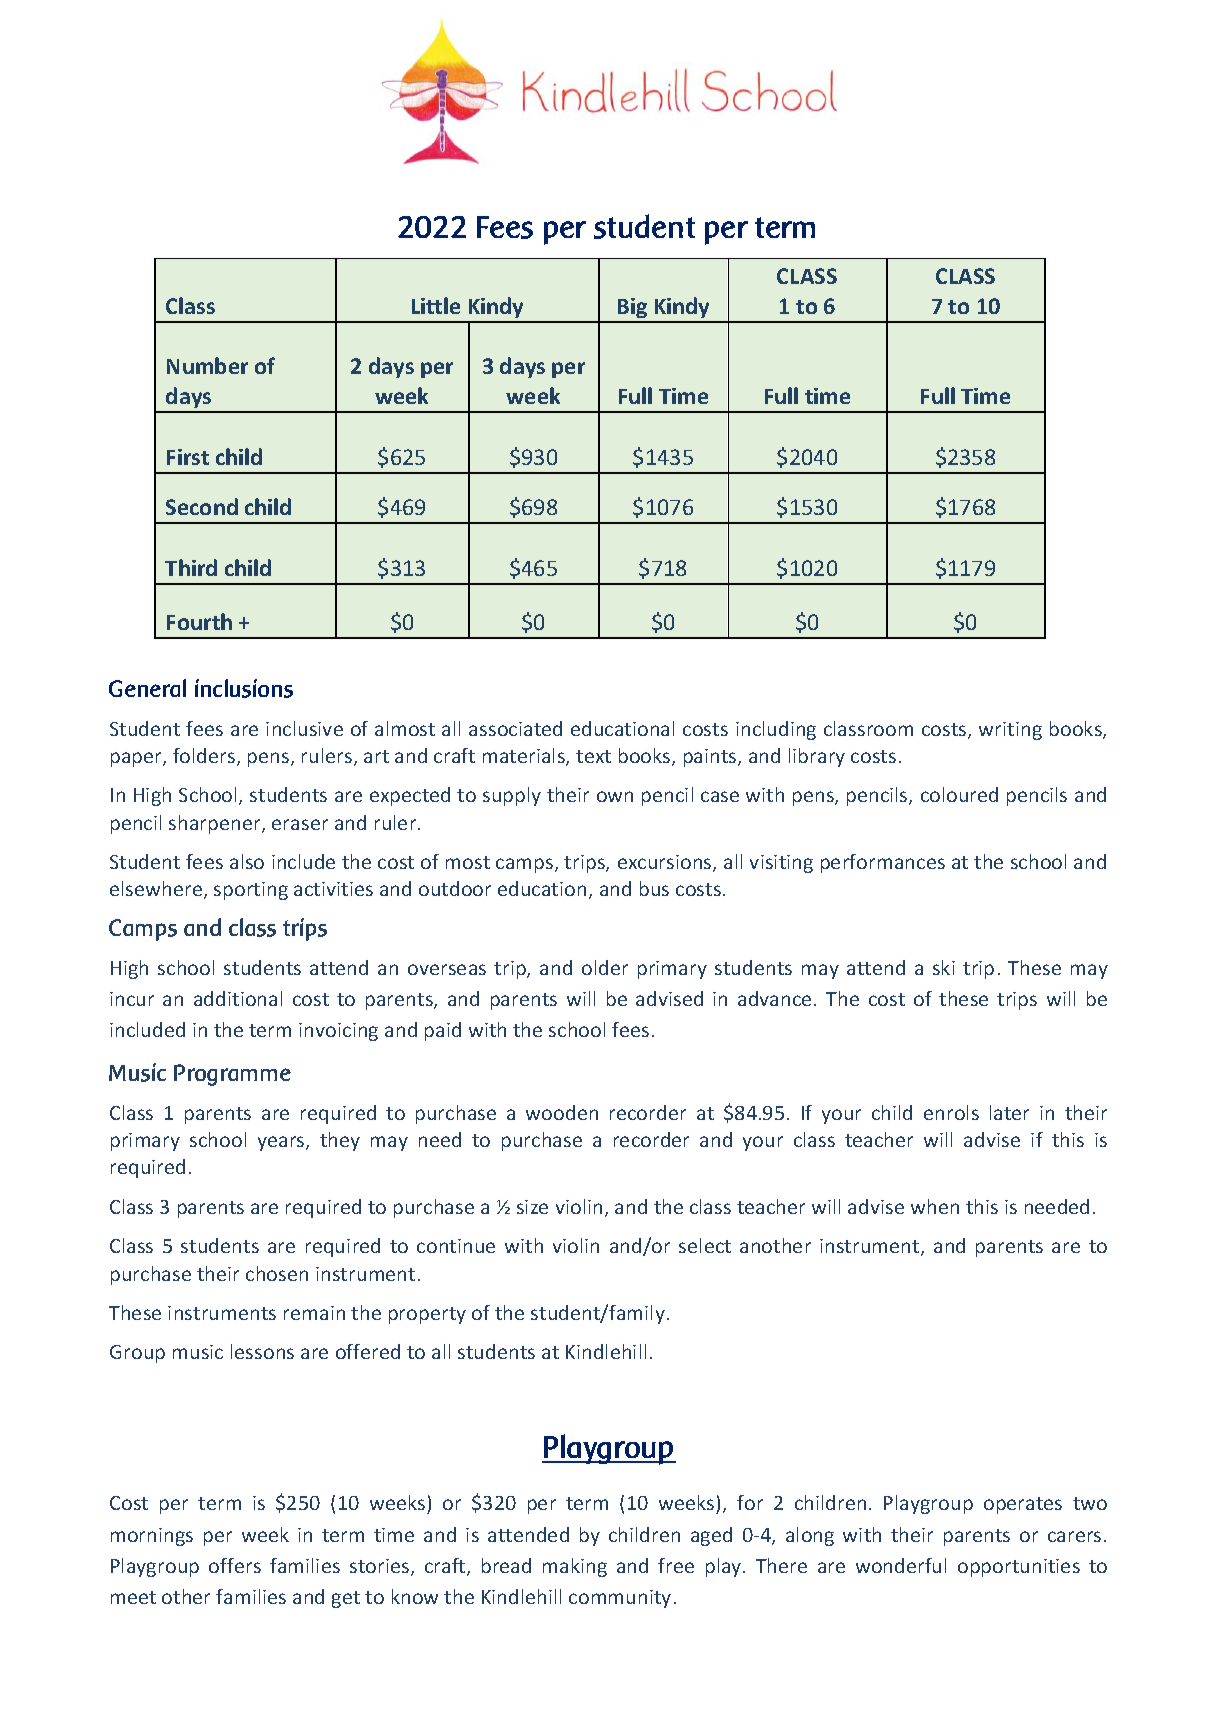  I want to click on Little, so click(436, 305).
